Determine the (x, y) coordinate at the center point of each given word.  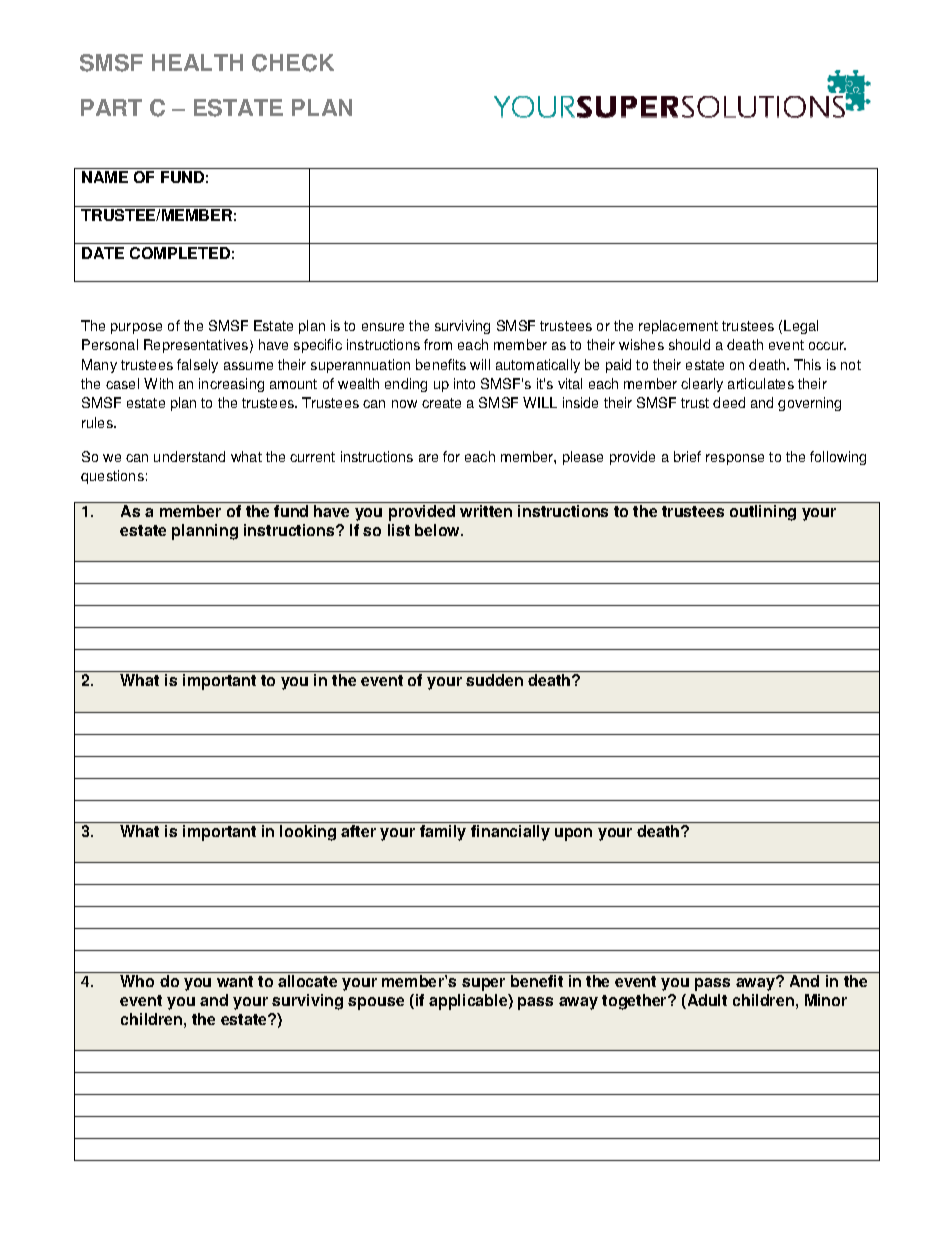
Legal (801, 327)
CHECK (293, 63)
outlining (763, 513)
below (439, 530)
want (235, 981)
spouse (376, 1003)
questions (112, 477)
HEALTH (197, 62)
